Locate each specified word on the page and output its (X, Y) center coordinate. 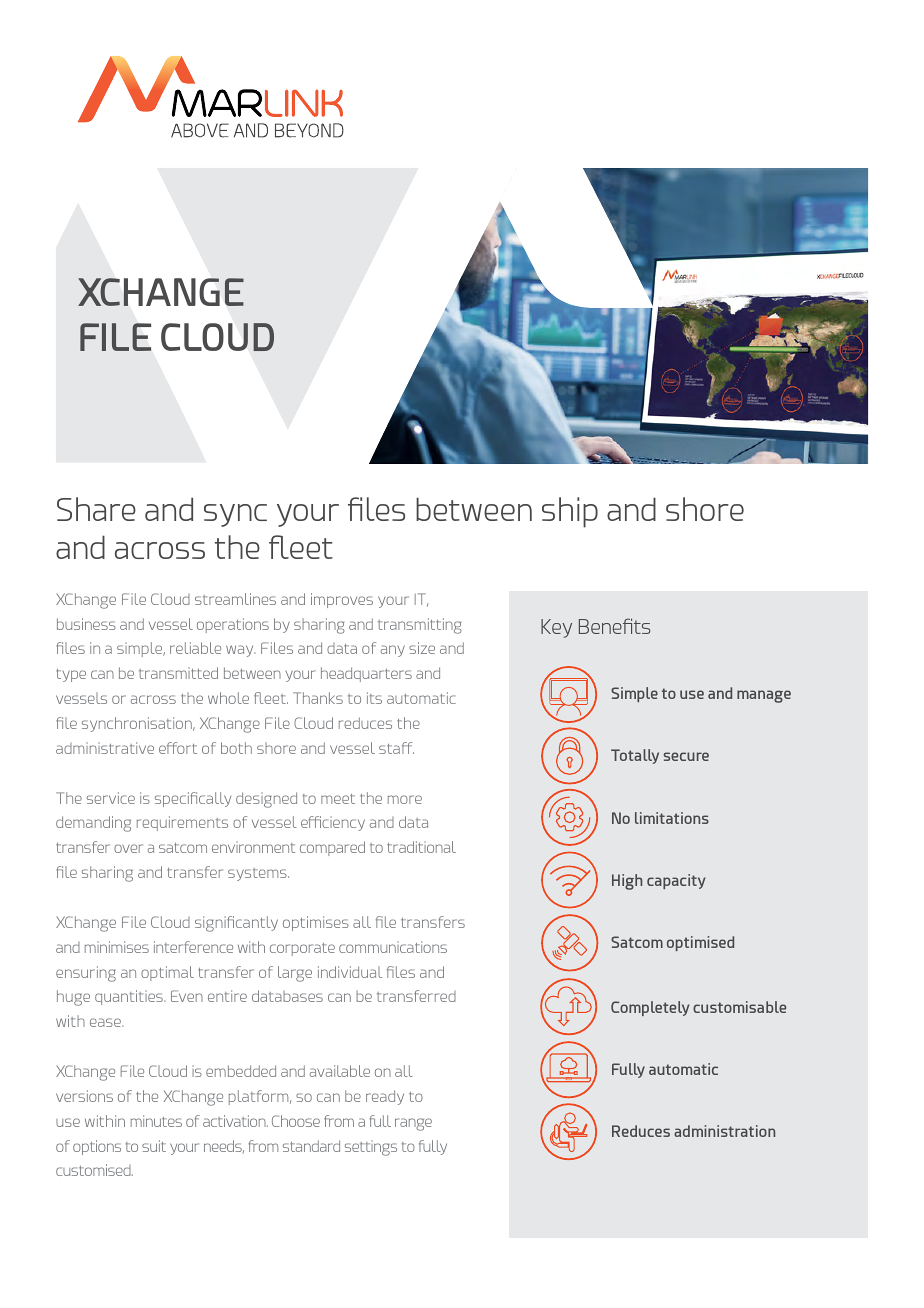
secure (686, 756)
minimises (117, 947)
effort (178, 748)
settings (371, 1148)
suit (154, 1146)
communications (393, 947)
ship (570, 512)
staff (396, 748)
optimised (700, 943)
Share (96, 509)
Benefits (614, 626)
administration (724, 1131)
